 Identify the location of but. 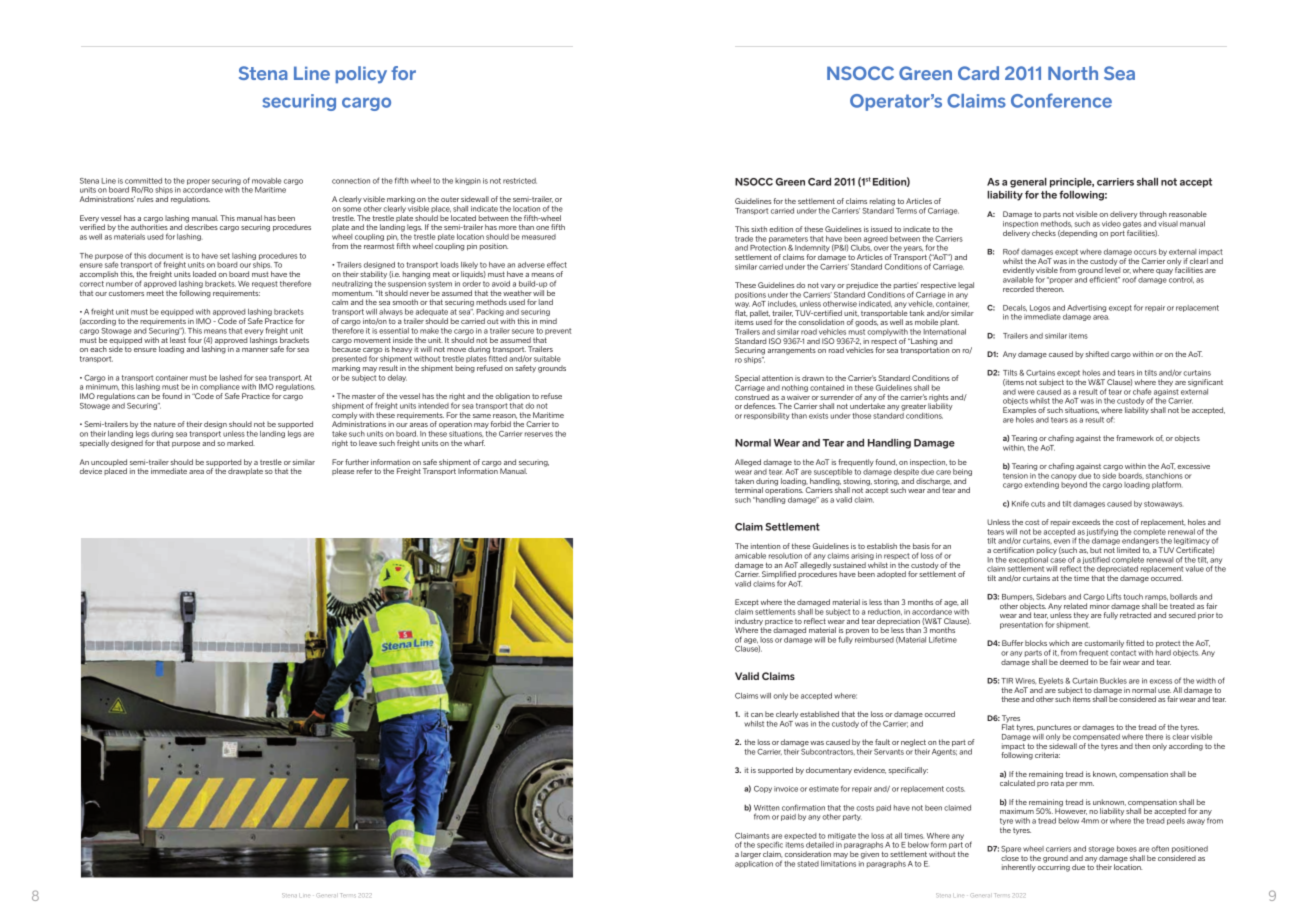
(1096, 550).
